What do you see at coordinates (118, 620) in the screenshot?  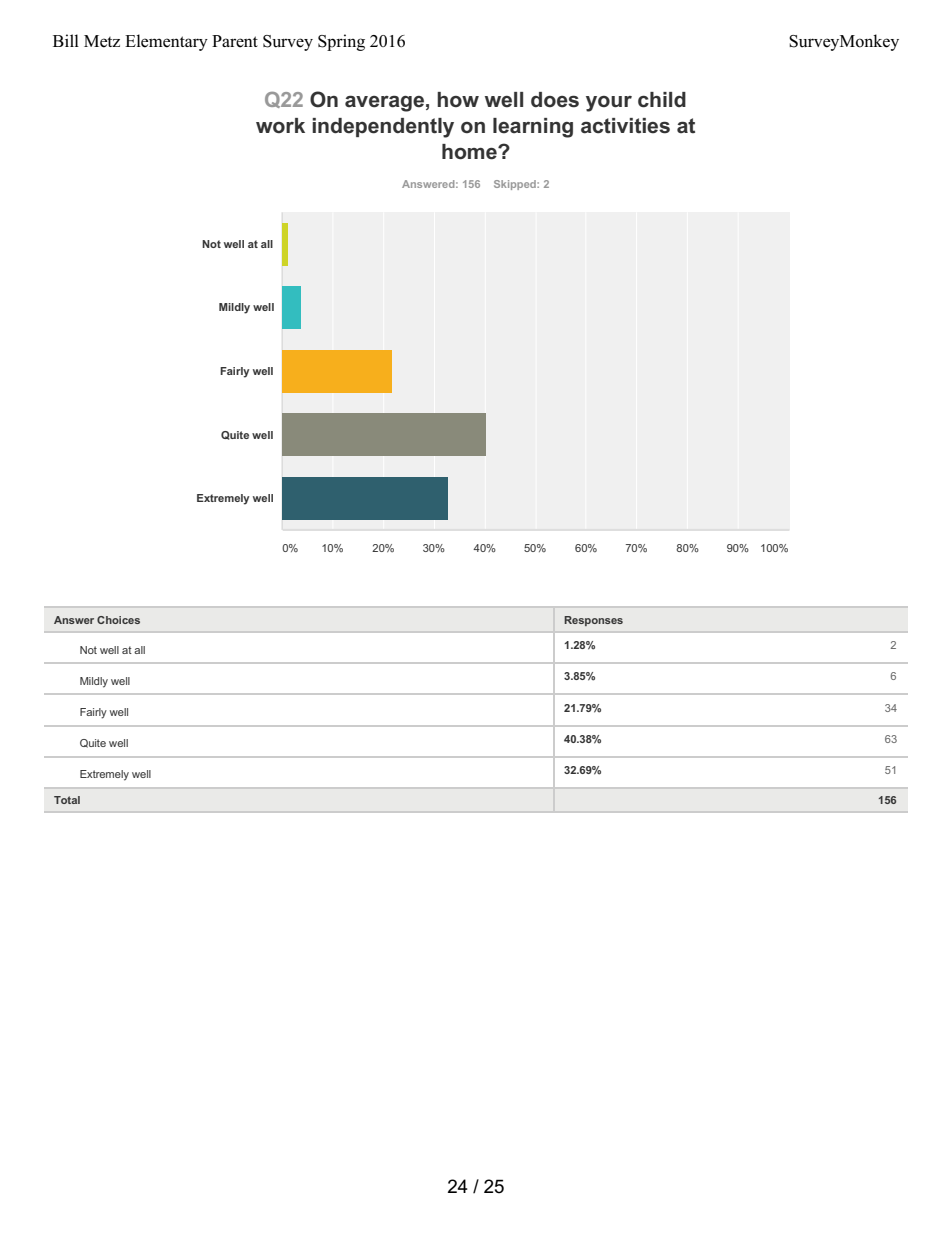 I see `Choices` at bounding box center [118, 620].
